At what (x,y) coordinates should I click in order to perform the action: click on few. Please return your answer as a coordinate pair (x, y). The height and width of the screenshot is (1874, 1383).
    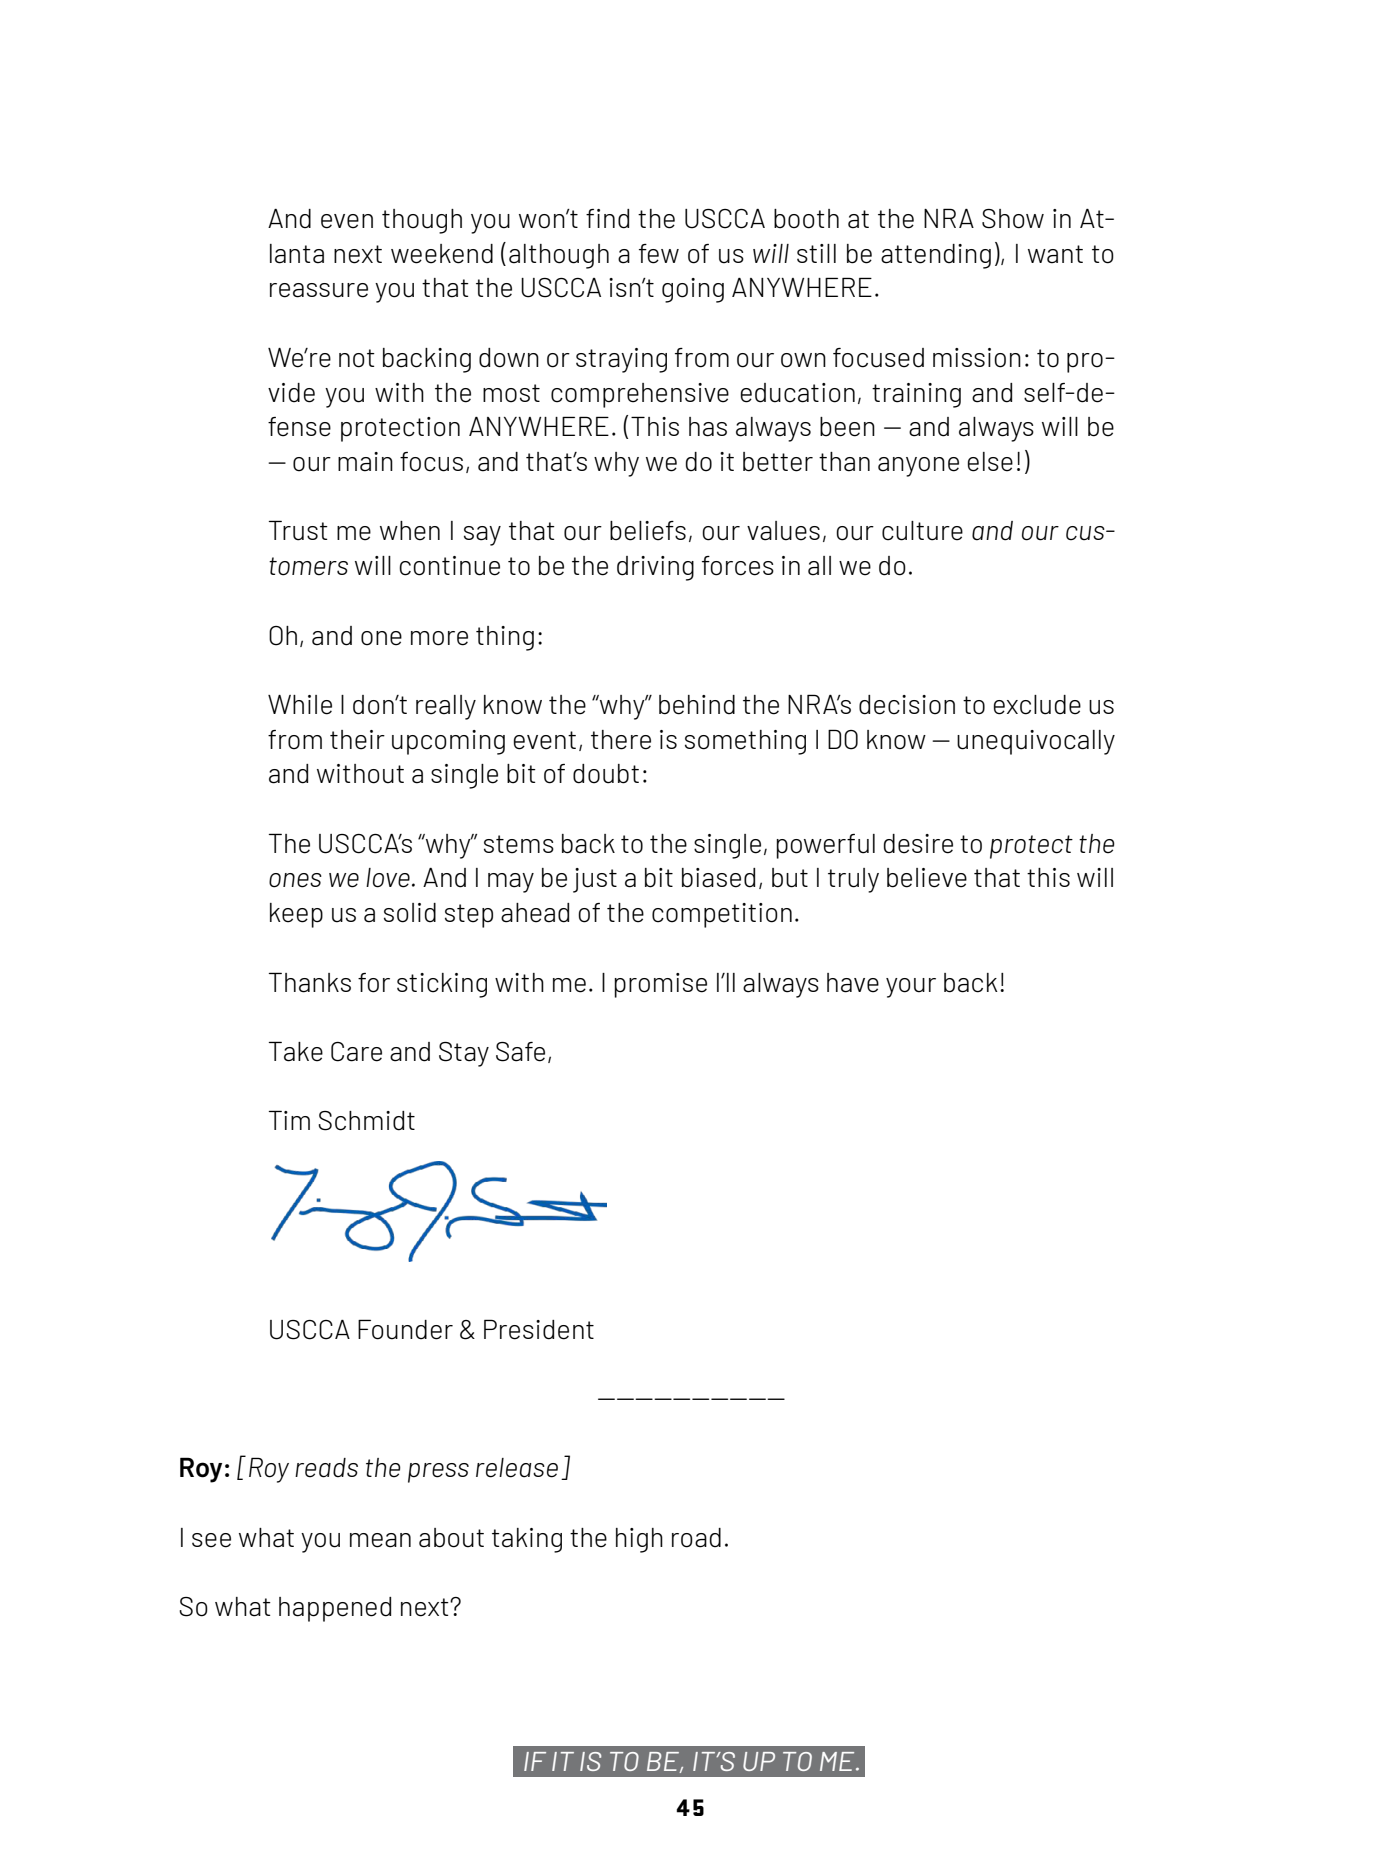
    Looking at the image, I should click on (659, 254).
